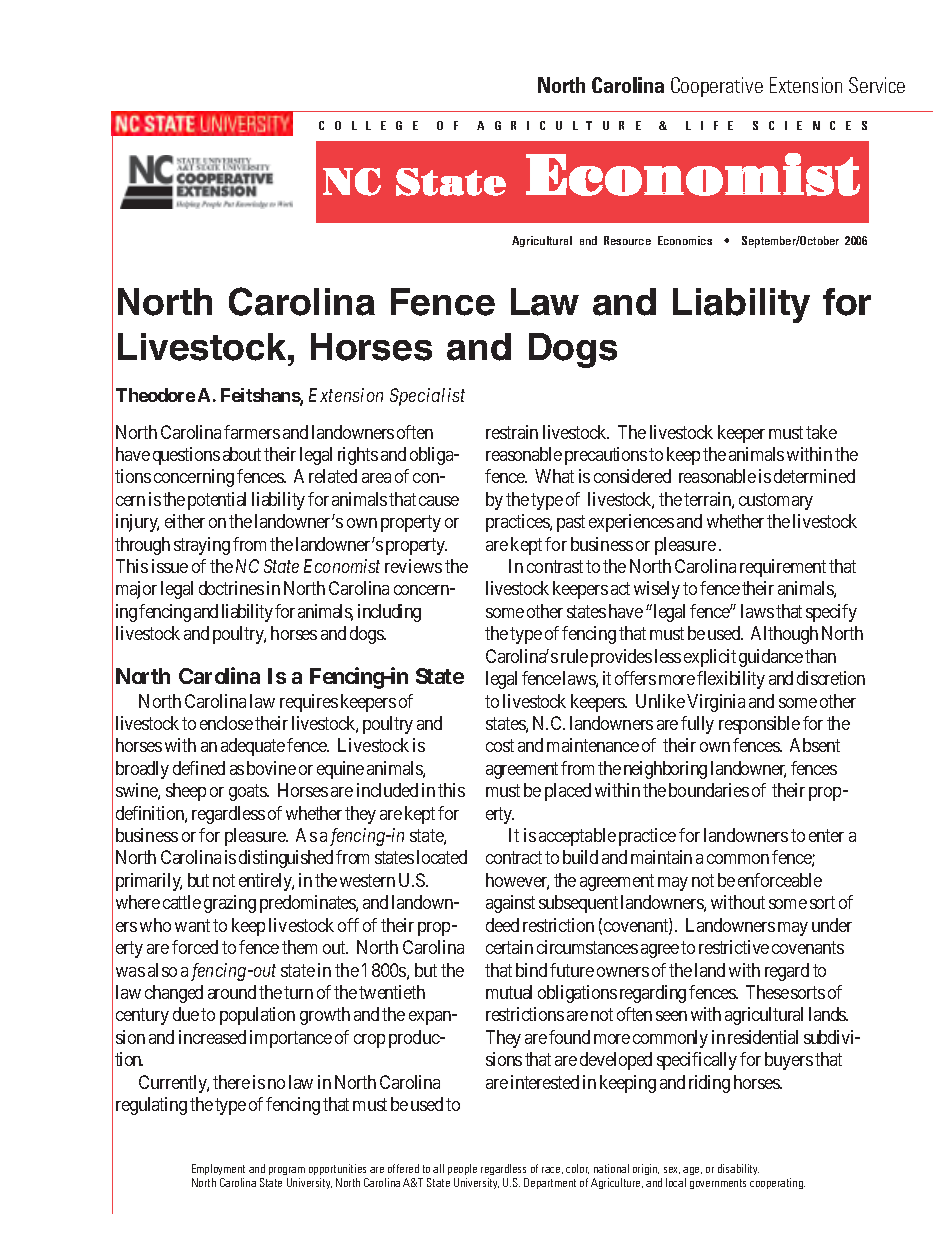 The width and height of the image is (952, 1233). I want to click on Employment, so click(218, 1171).
